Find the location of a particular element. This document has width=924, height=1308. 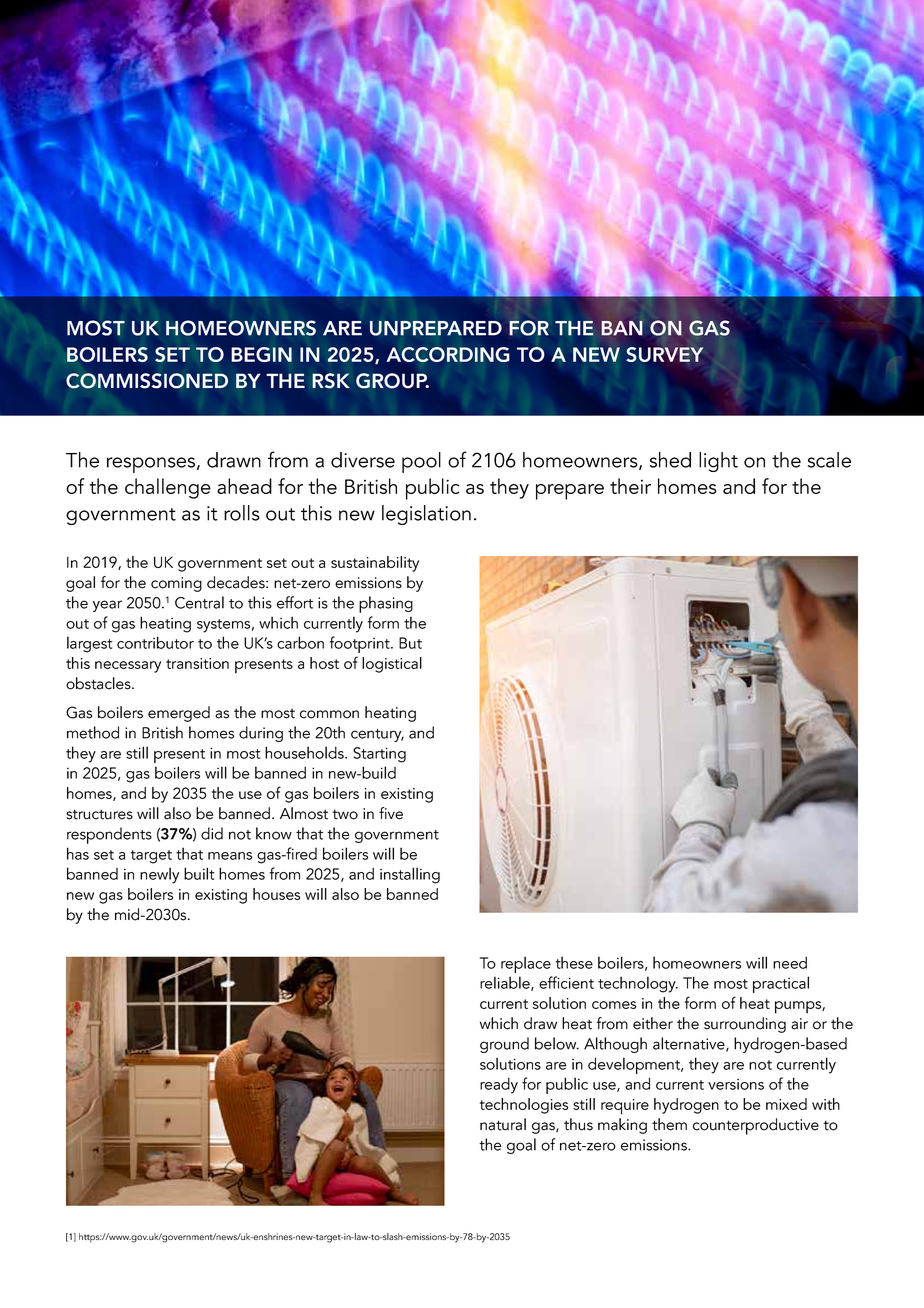

need is located at coordinates (790, 962).
